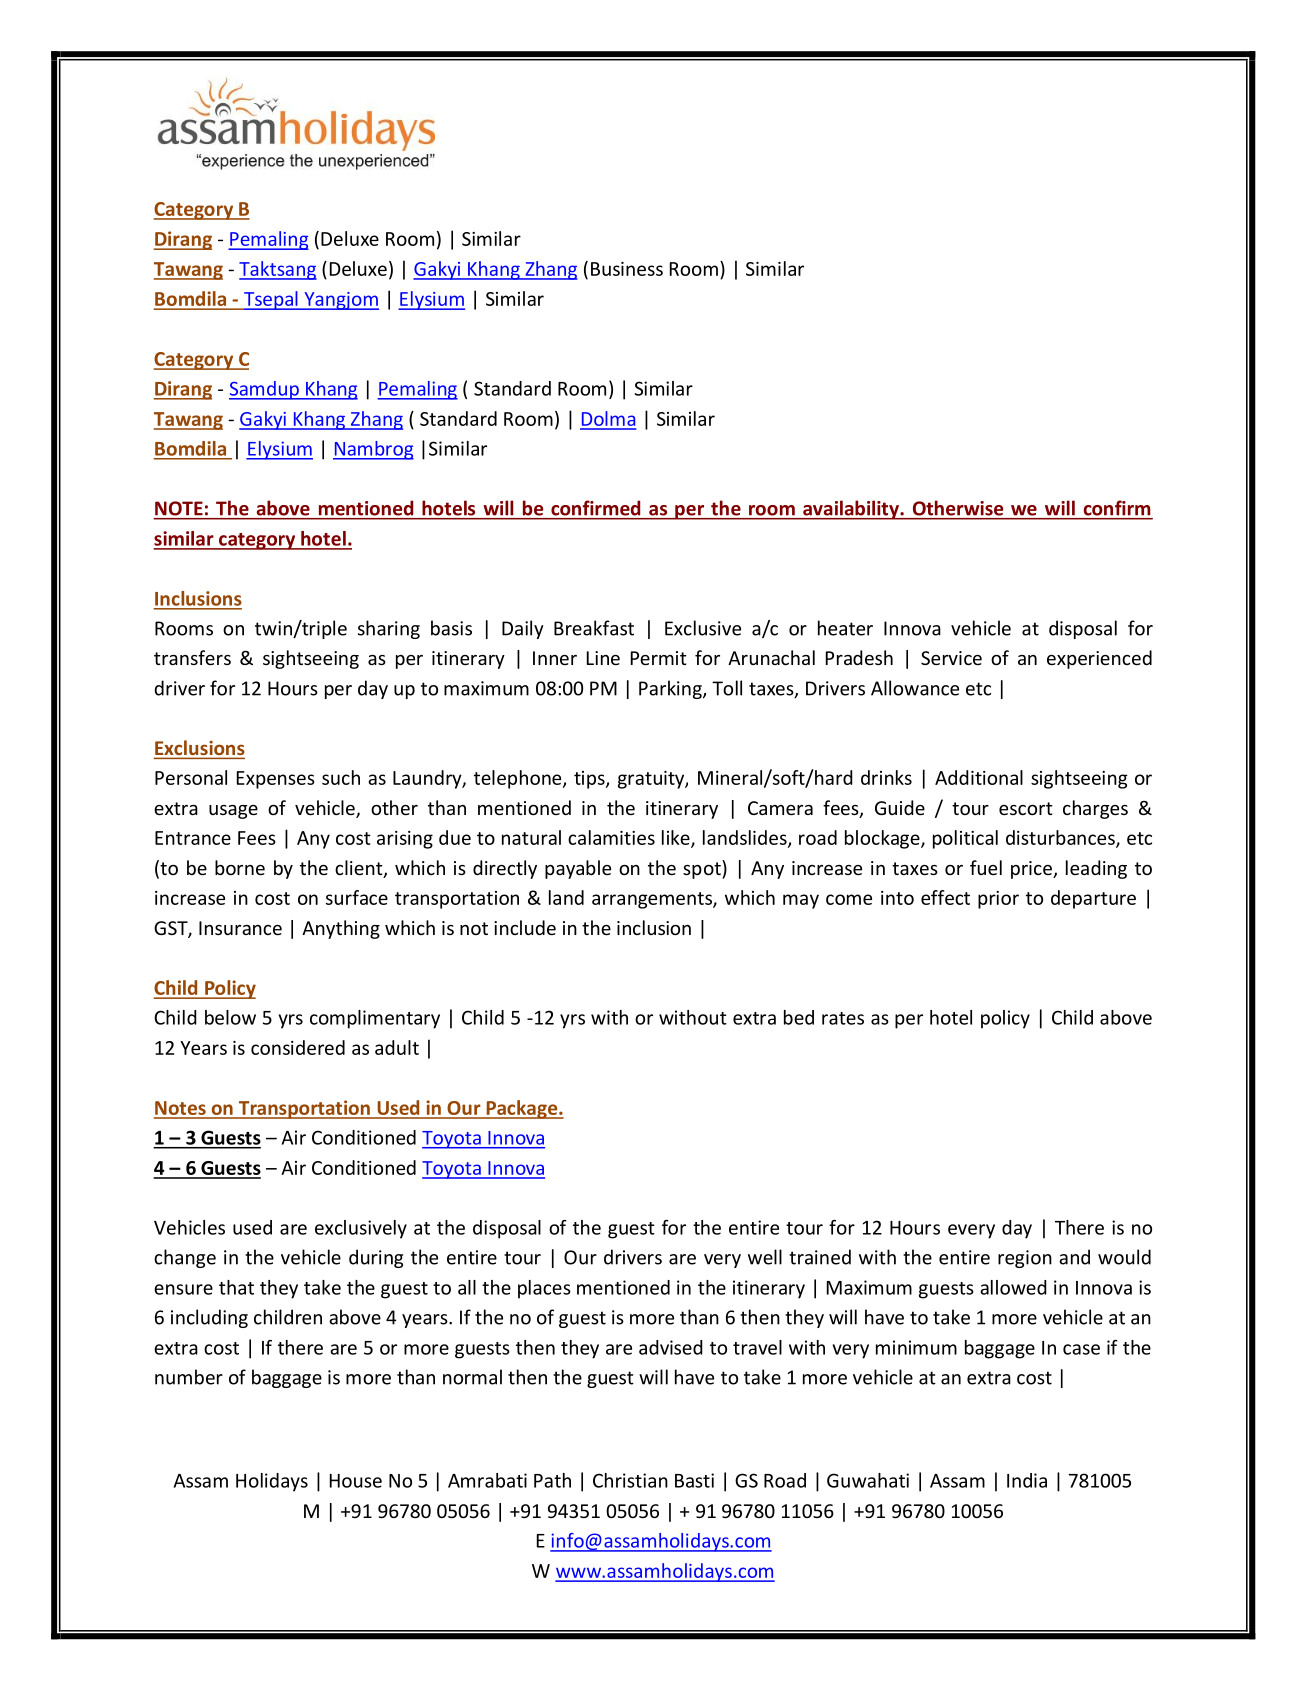  What do you see at coordinates (653, 900) in the image?
I see `arrangements` at bounding box center [653, 900].
